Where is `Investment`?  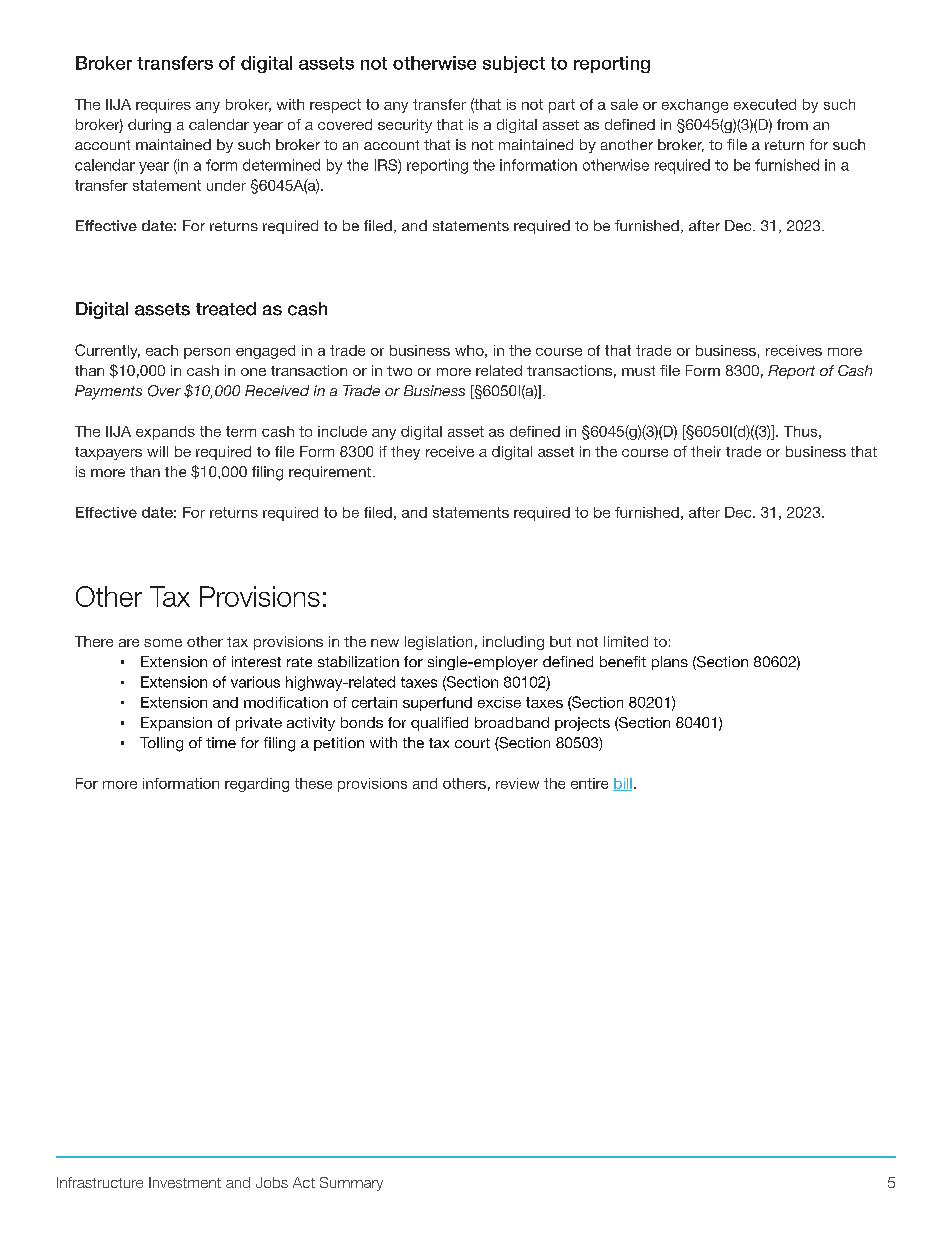 Investment is located at coordinates (185, 1182).
